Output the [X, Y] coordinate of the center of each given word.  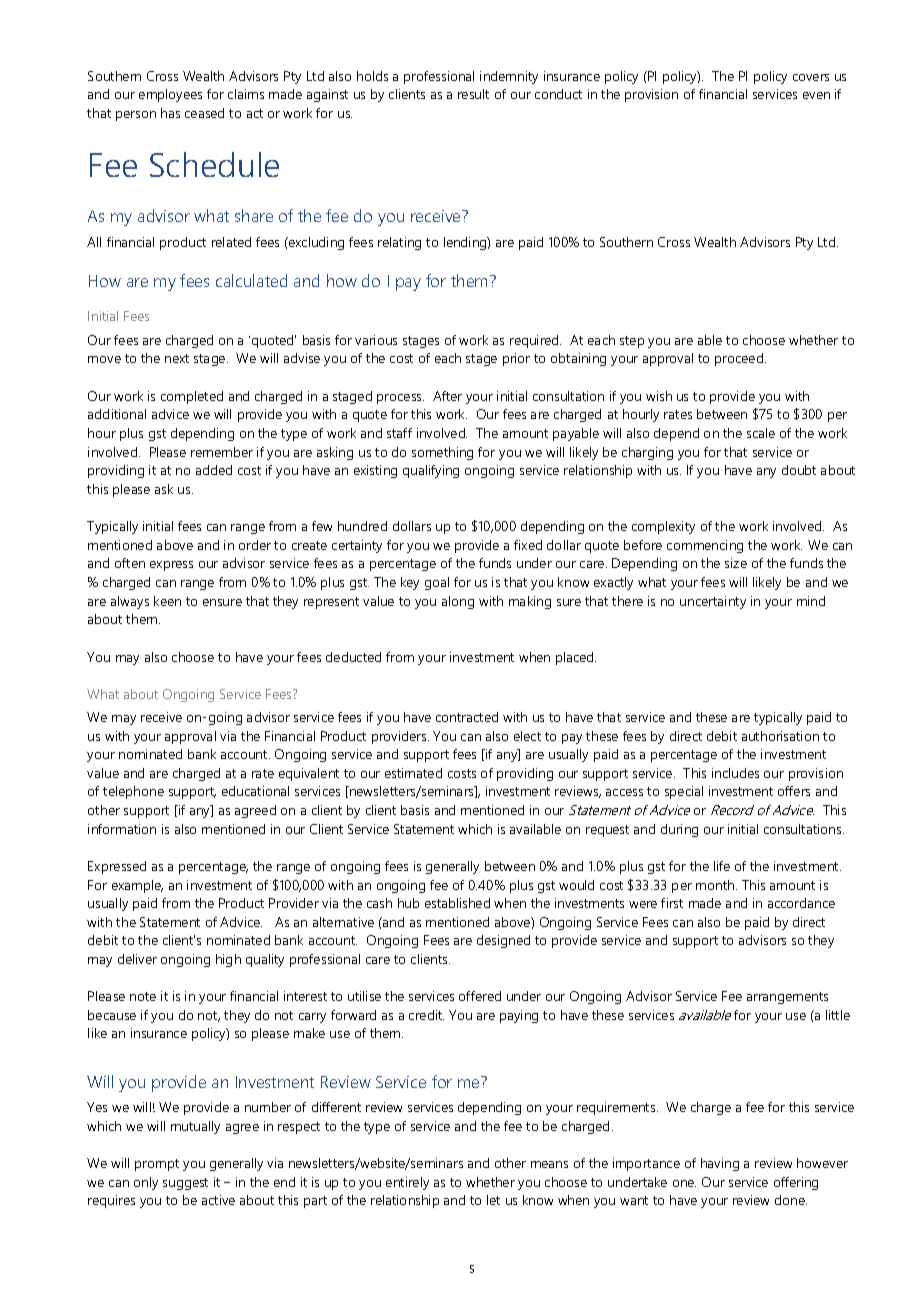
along [458, 602]
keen [167, 601]
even [816, 95]
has [170, 113]
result [473, 94]
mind [811, 601]
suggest [185, 1184]
